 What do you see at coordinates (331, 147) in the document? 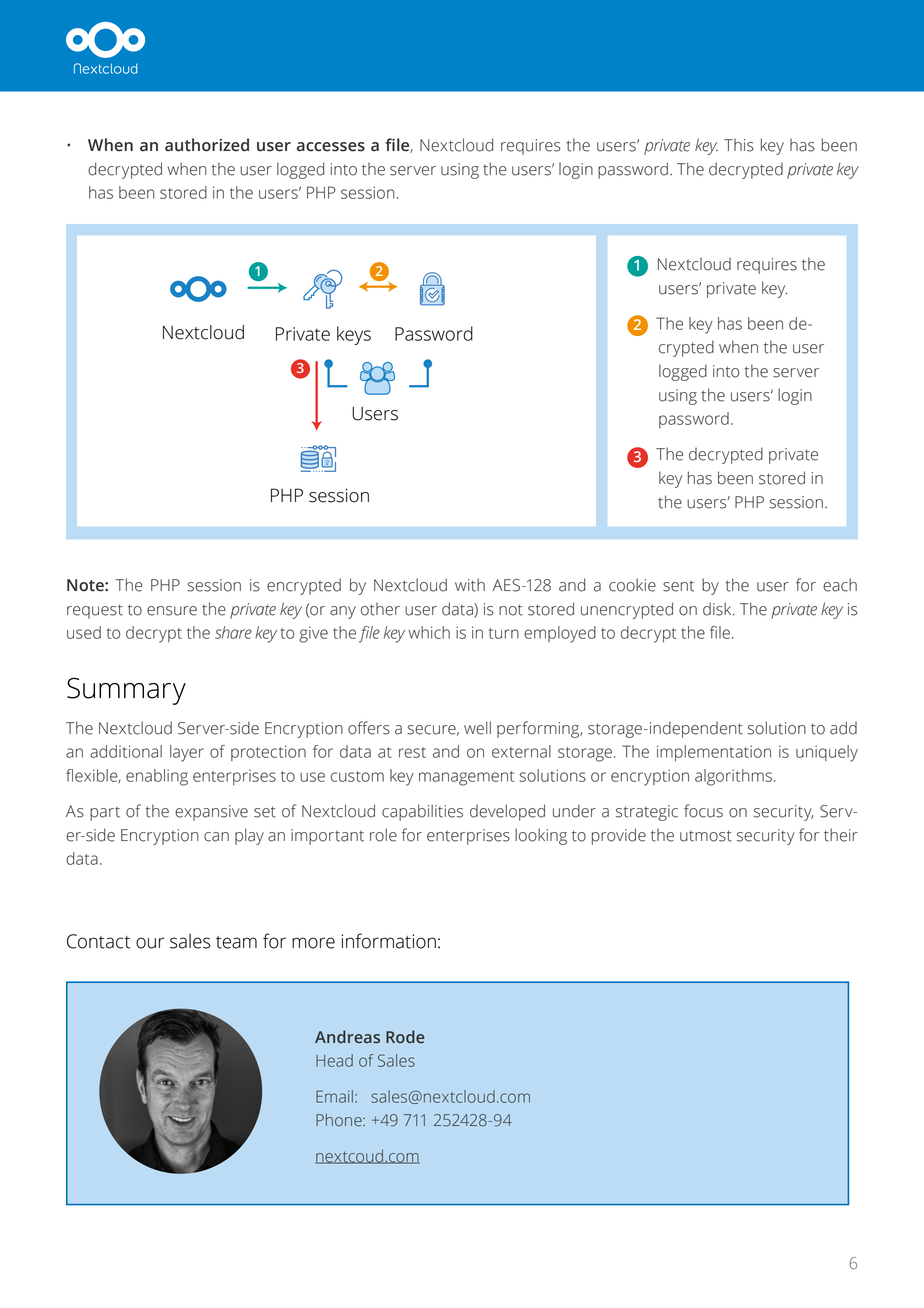
I see `accesses` at bounding box center [331, 147].
